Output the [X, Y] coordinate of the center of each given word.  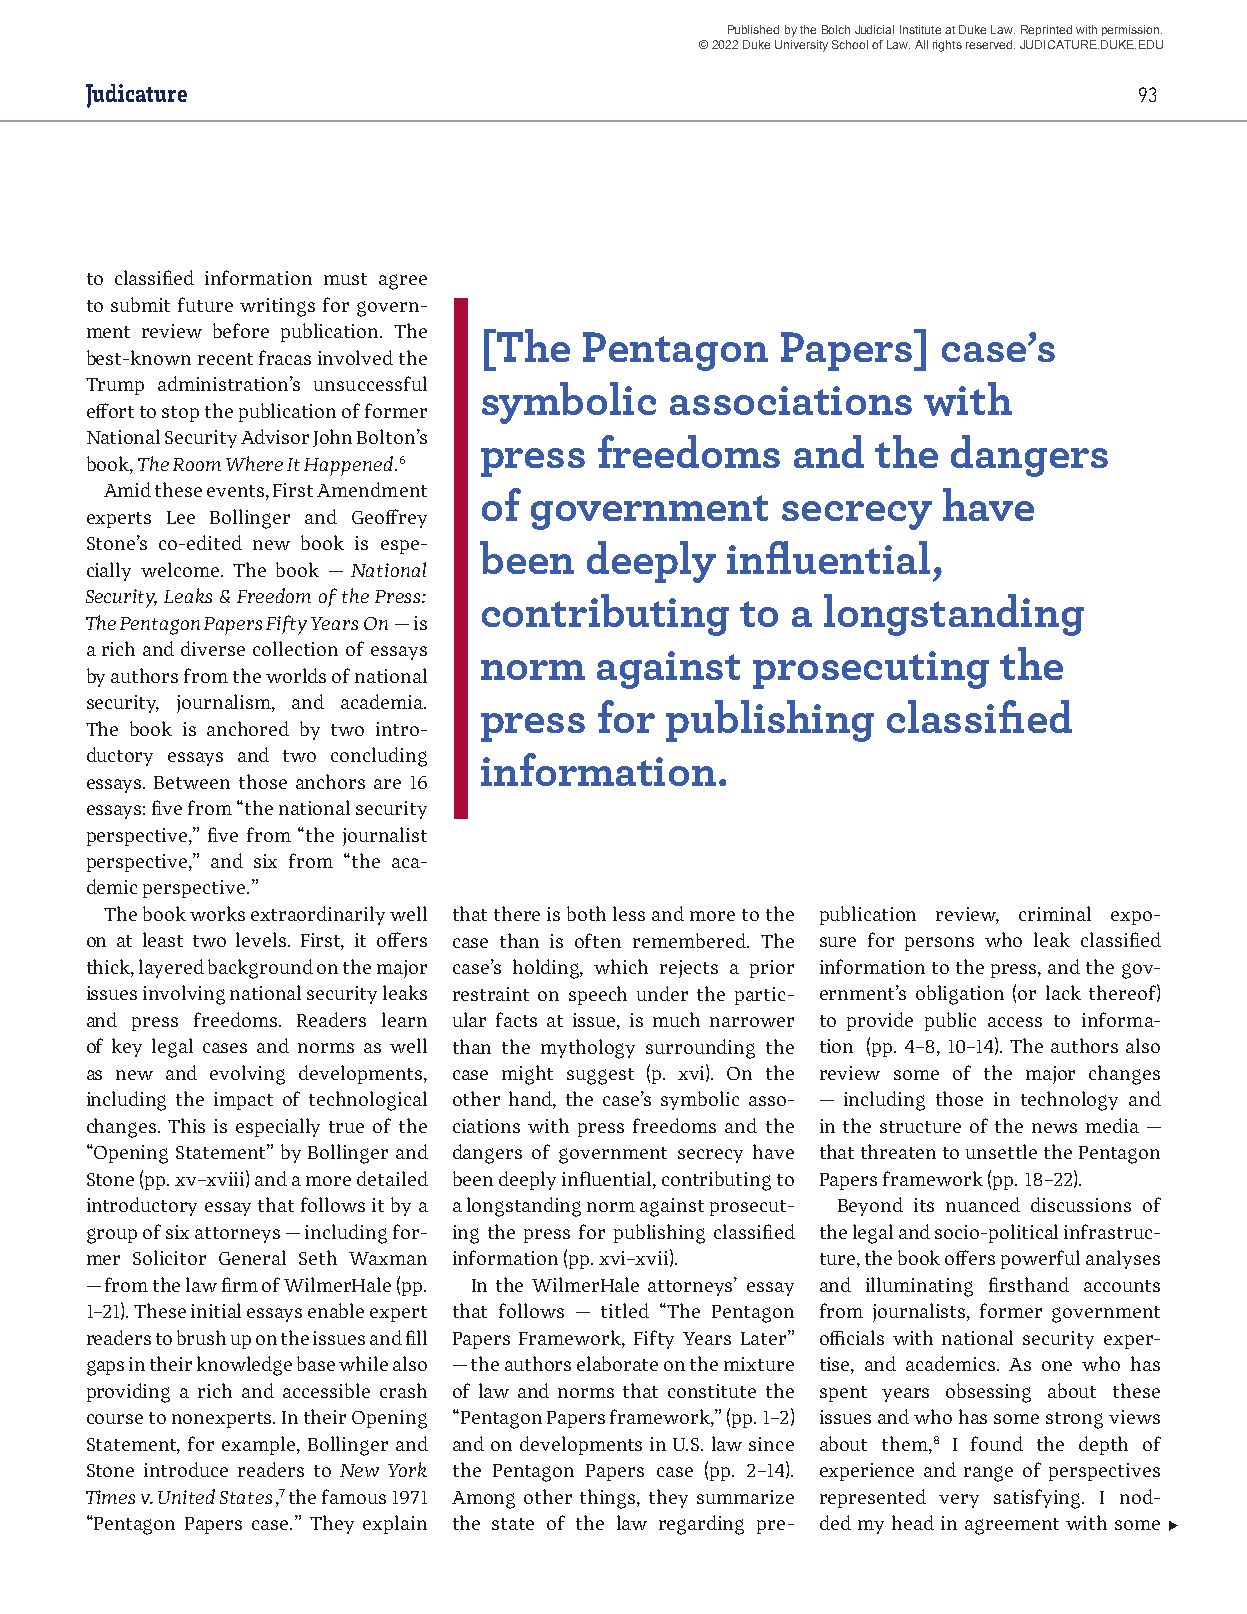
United [186, 1496]
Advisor [275, 436]
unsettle [1001, 1151]
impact [243, 1101]
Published [753, 29]
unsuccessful [370, 383]
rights [947, 46]
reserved [989, 44]
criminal [1055, 913]
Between [192, 782]
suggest [600, 1076]
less [629, 913]
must [345, 279]
